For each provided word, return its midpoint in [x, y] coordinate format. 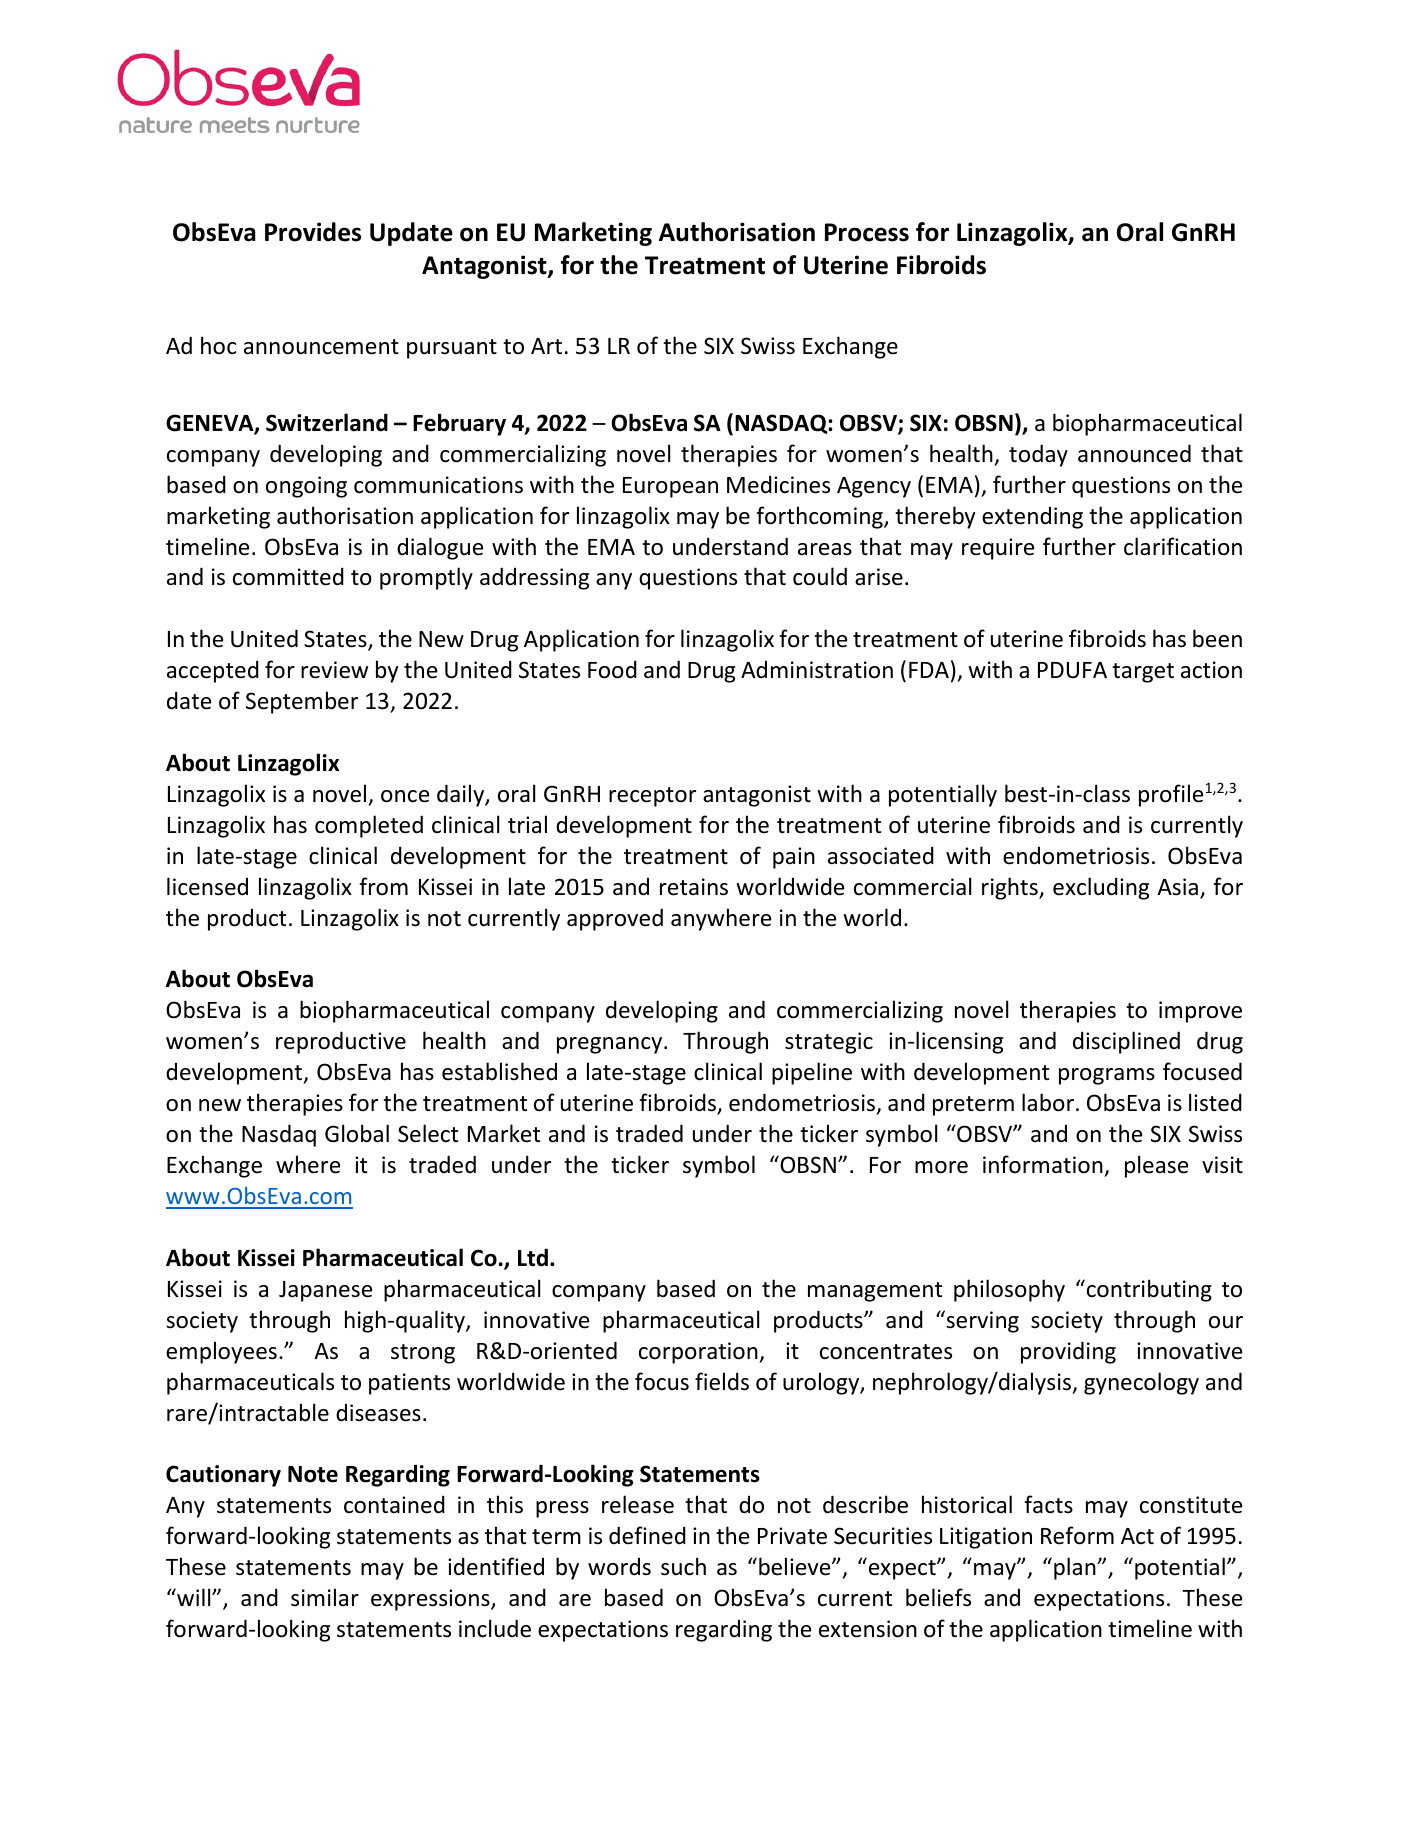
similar [325, 1597]
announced [1134, 453]
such [683, 1566]
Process [867, 232]
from [384, 886]
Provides [313, 232]
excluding [1101, 888]
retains [694, 887]
